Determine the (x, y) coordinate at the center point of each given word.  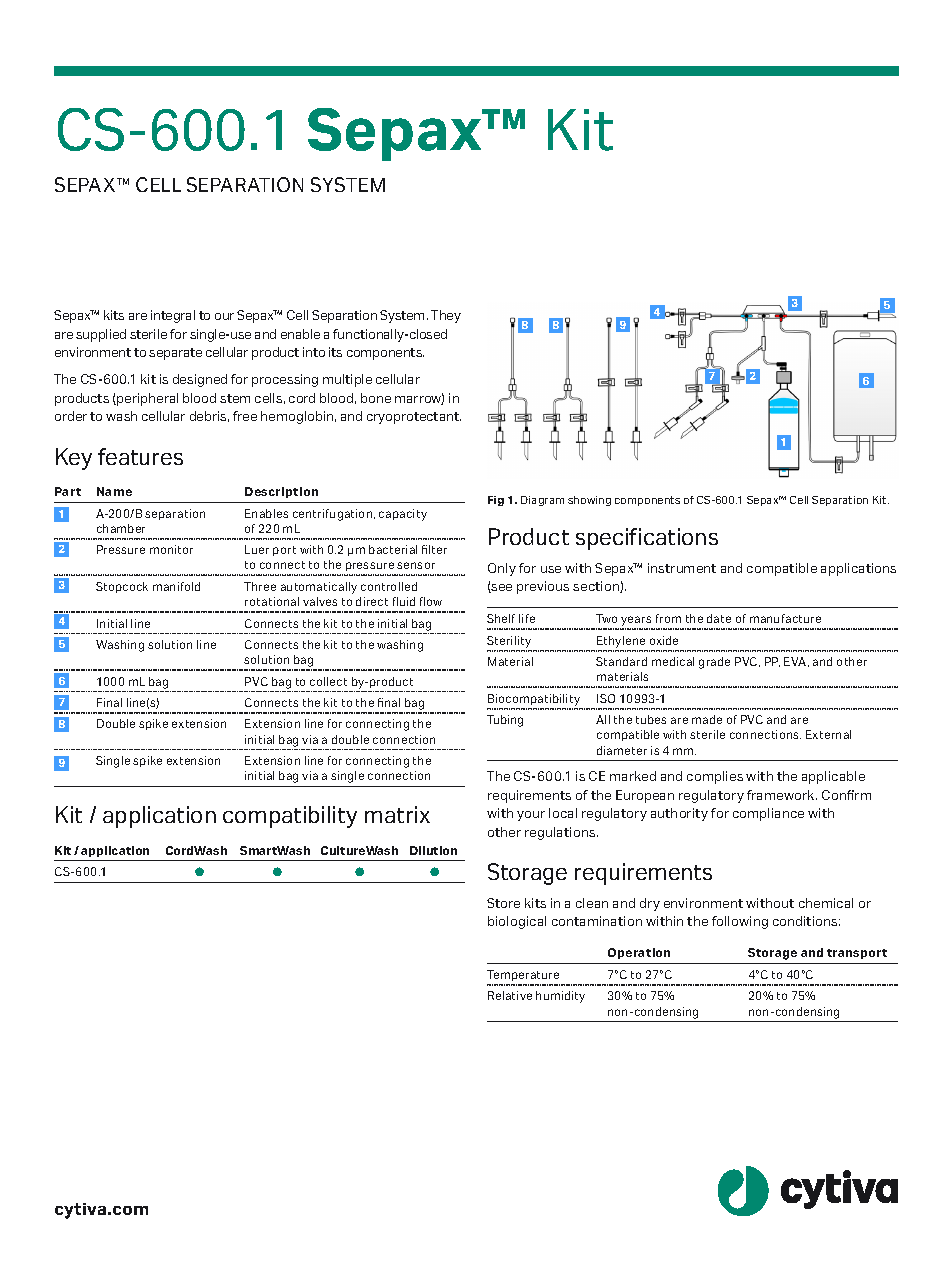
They (446, 316)
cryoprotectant (414, 418)
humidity (560, 997)
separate (175, 354)
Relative (510, 995)
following (740, 922)
